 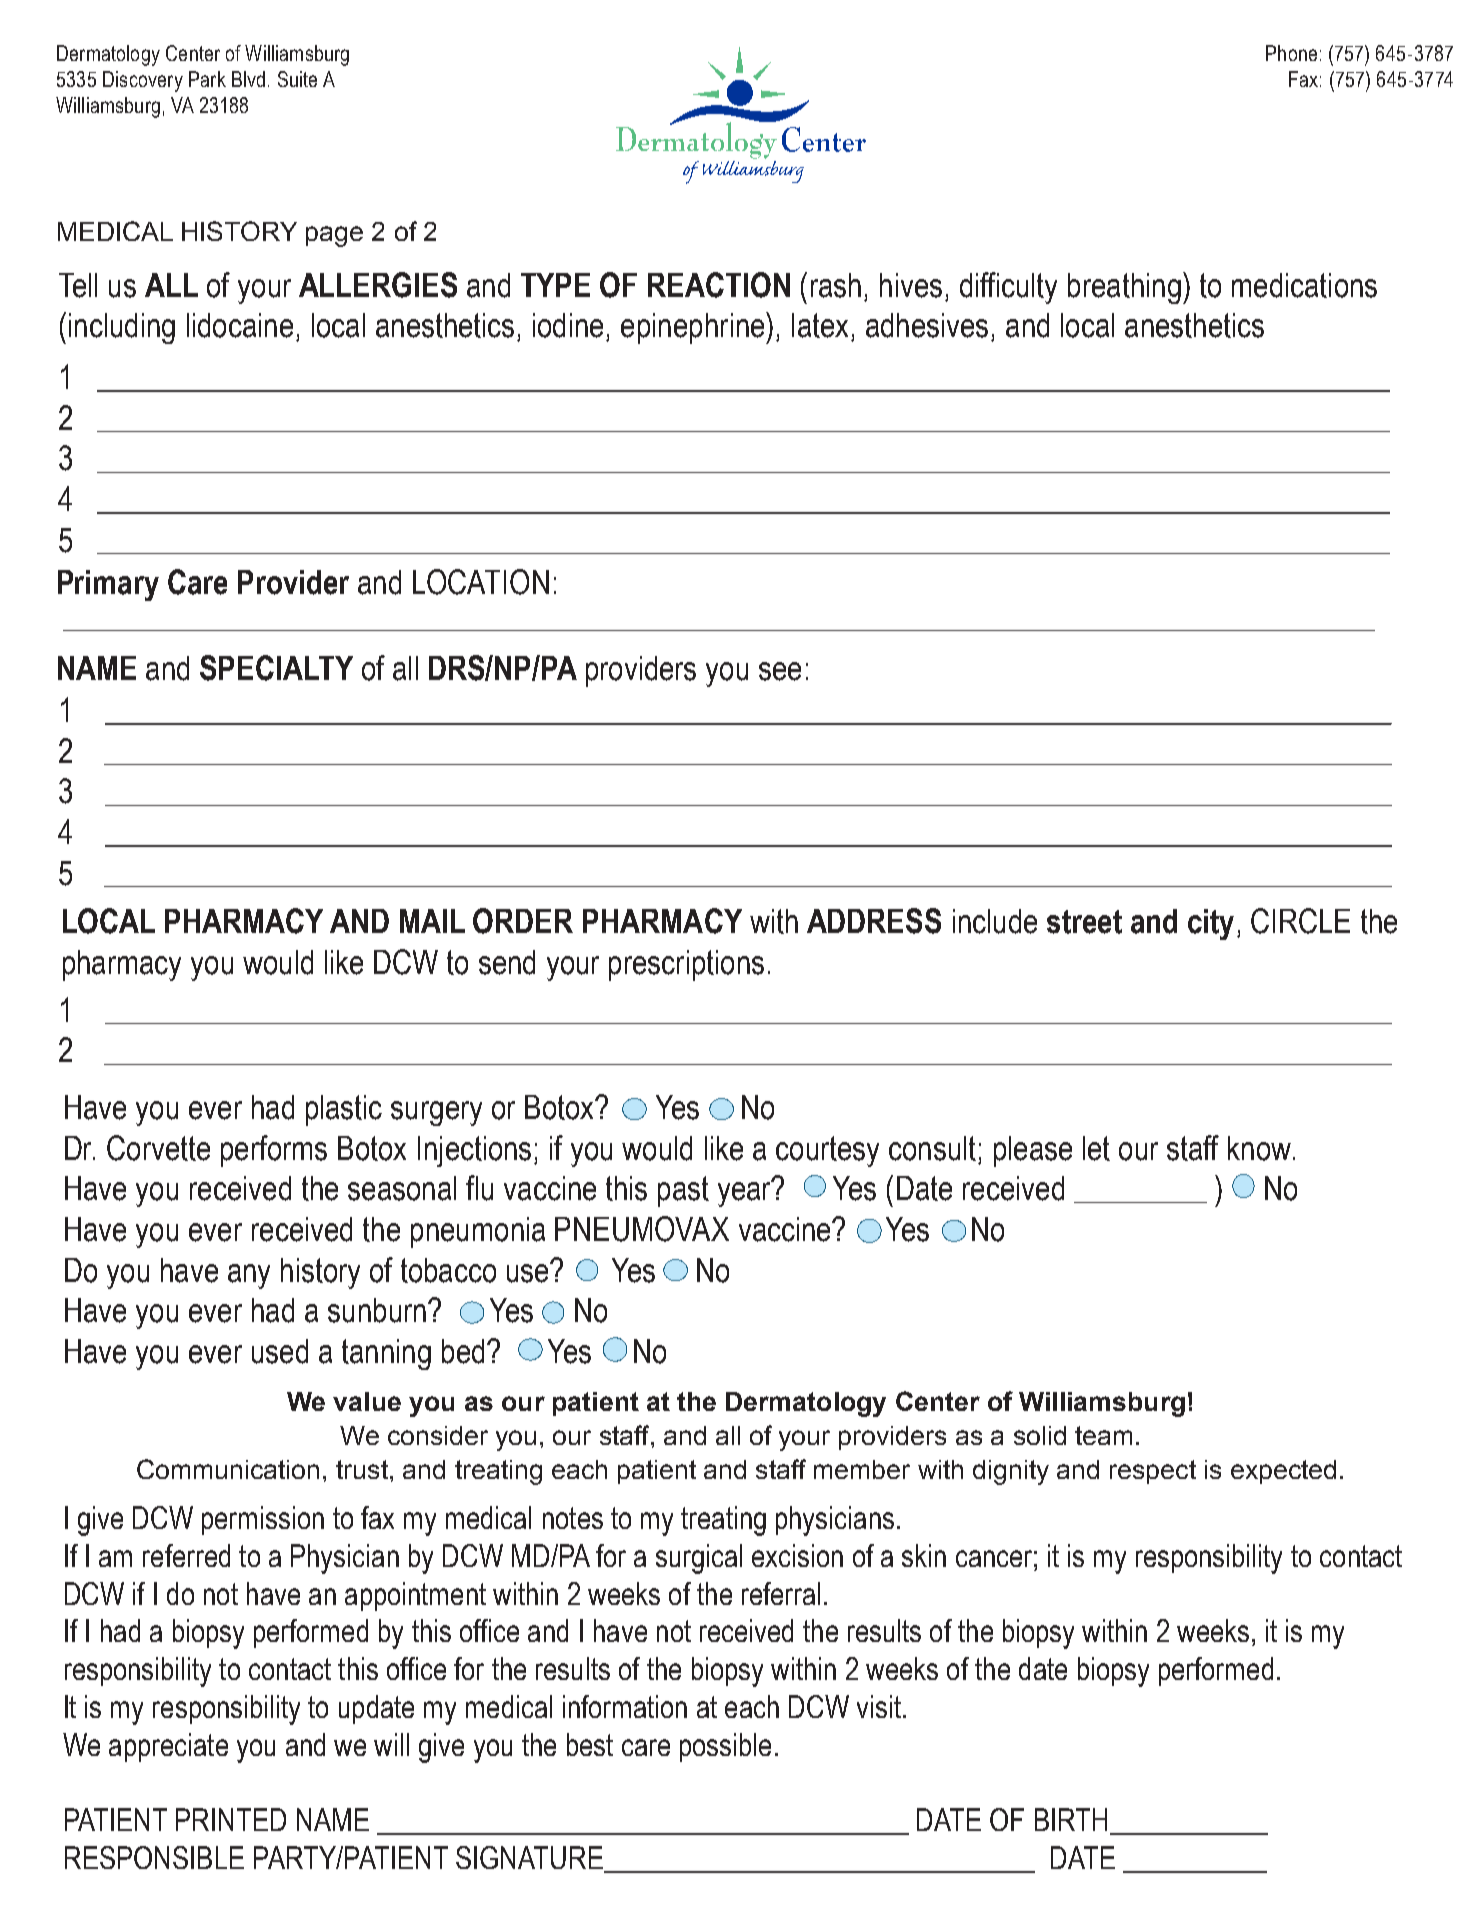 I want to click on breathing, so click(x=1124, y=288).
